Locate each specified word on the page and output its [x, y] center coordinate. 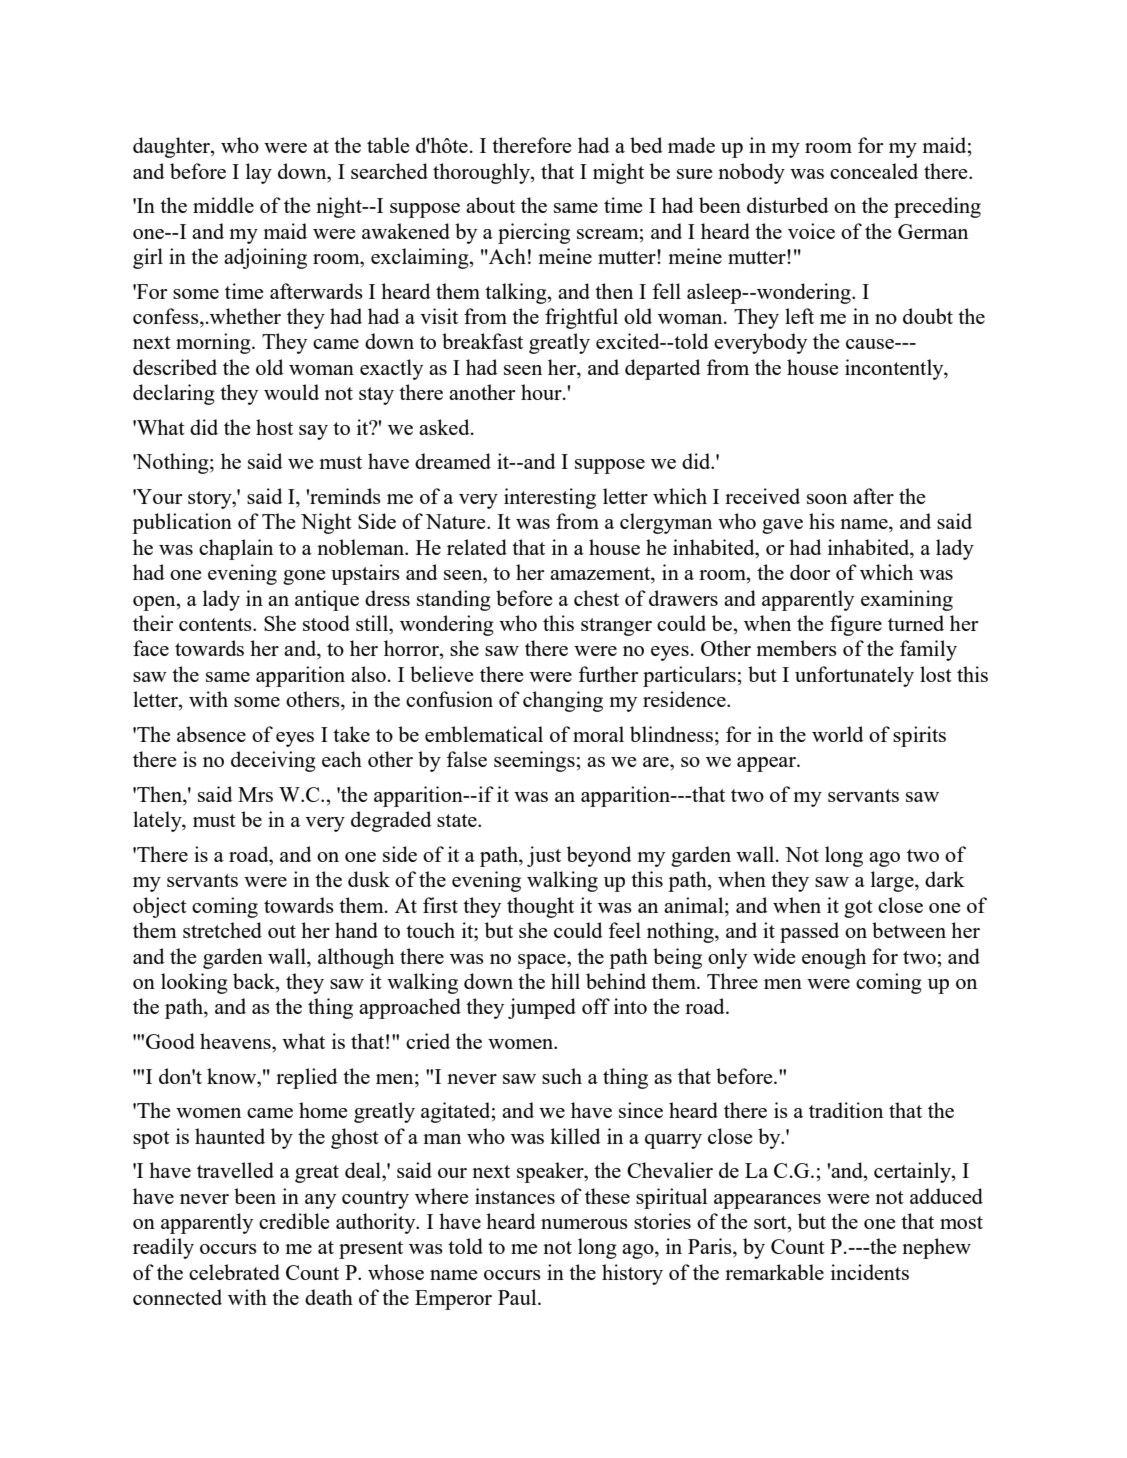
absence [211, 734]
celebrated [234, 1272]
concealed [874, 171]
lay [259, 173]
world [838, 734]
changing [563, 701]
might [618, 173]
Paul [518, 1297]
